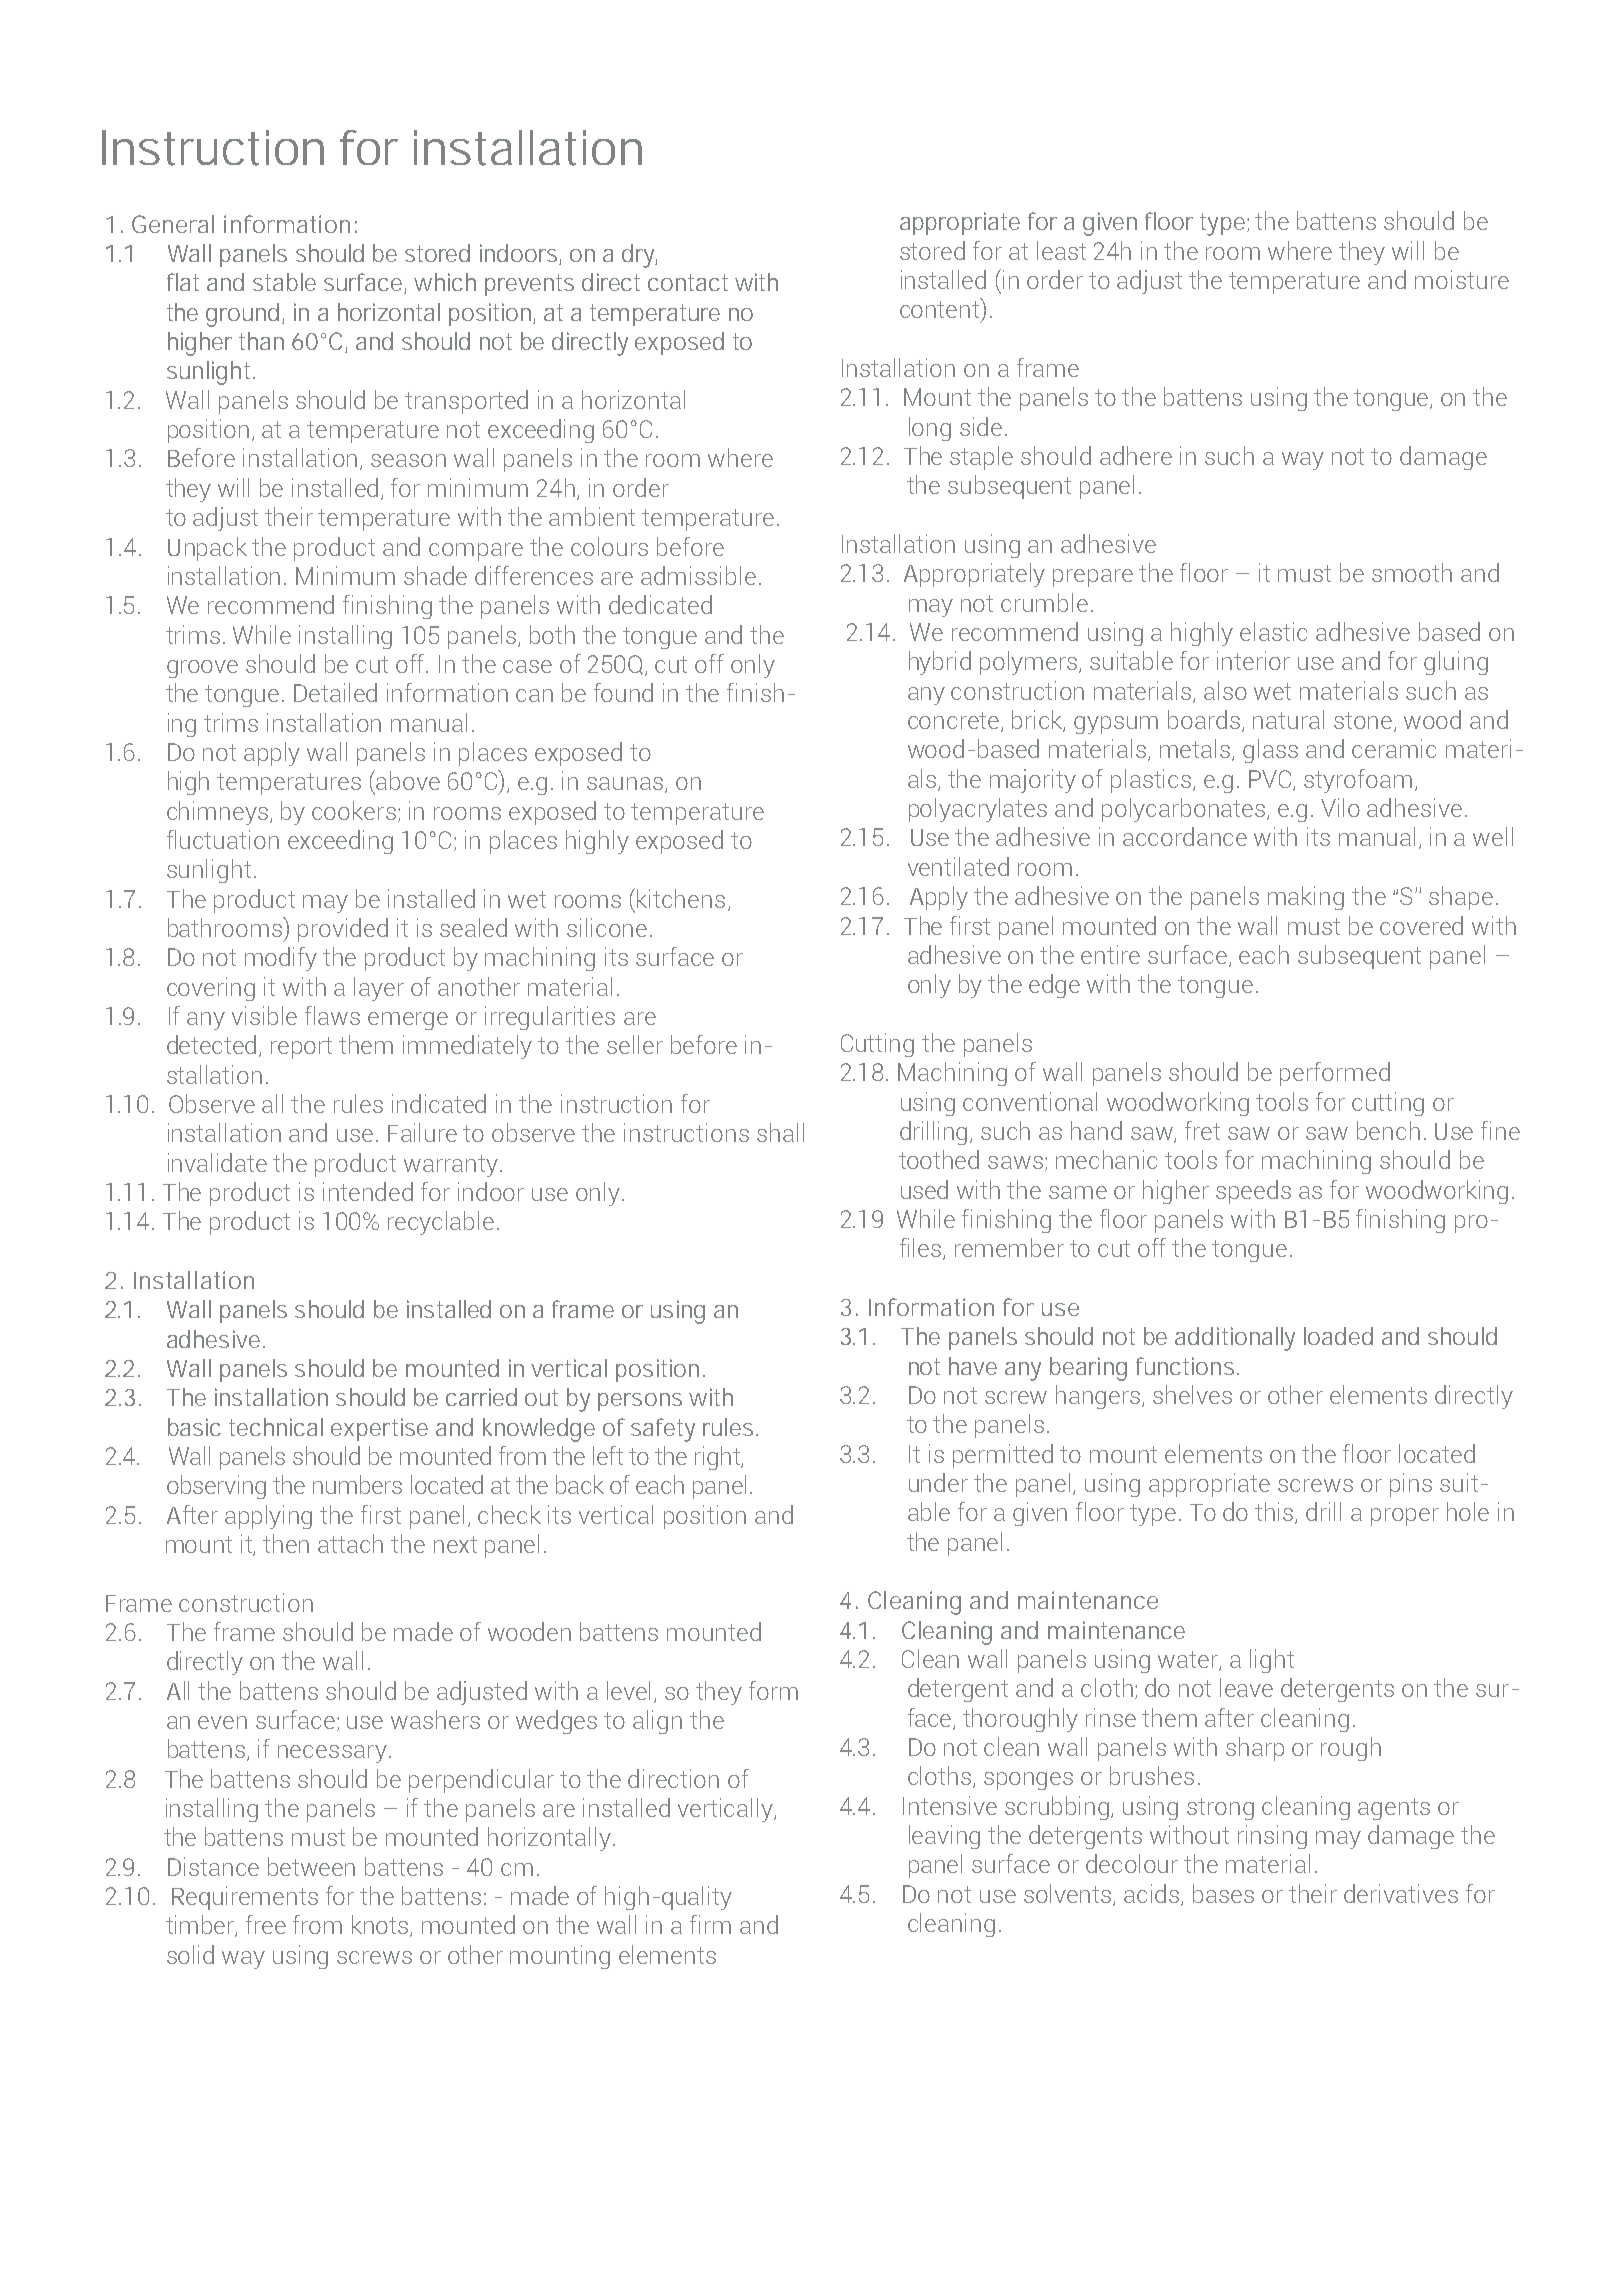 Image resolution: width=1617 pixels, height=2287 pixels. What do you see at coordinates (1401, 1893) in the screenshot?
I see `derivatives` at bounding box center [1401, 1893].
